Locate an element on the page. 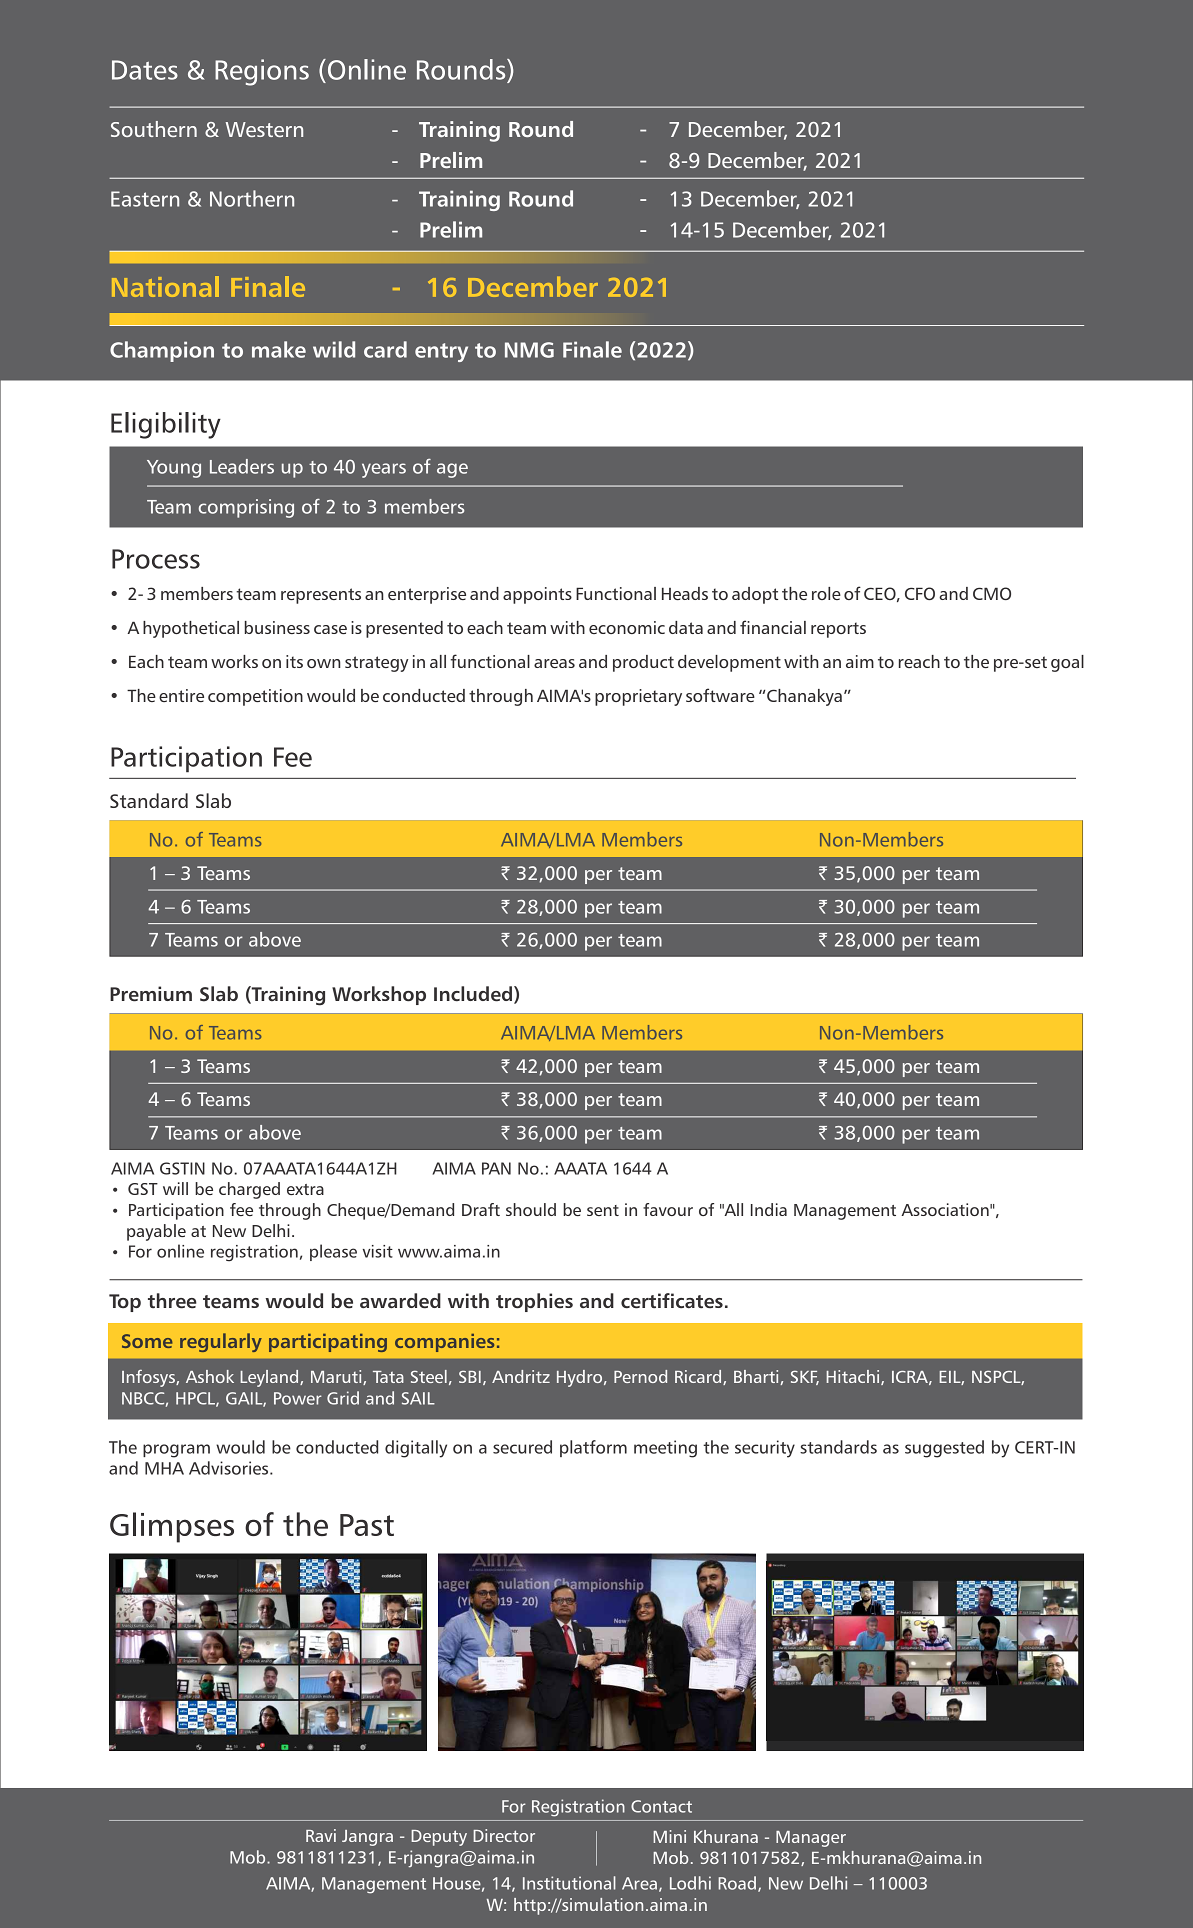  Hitachi is located at coordinates (854, 1377).
